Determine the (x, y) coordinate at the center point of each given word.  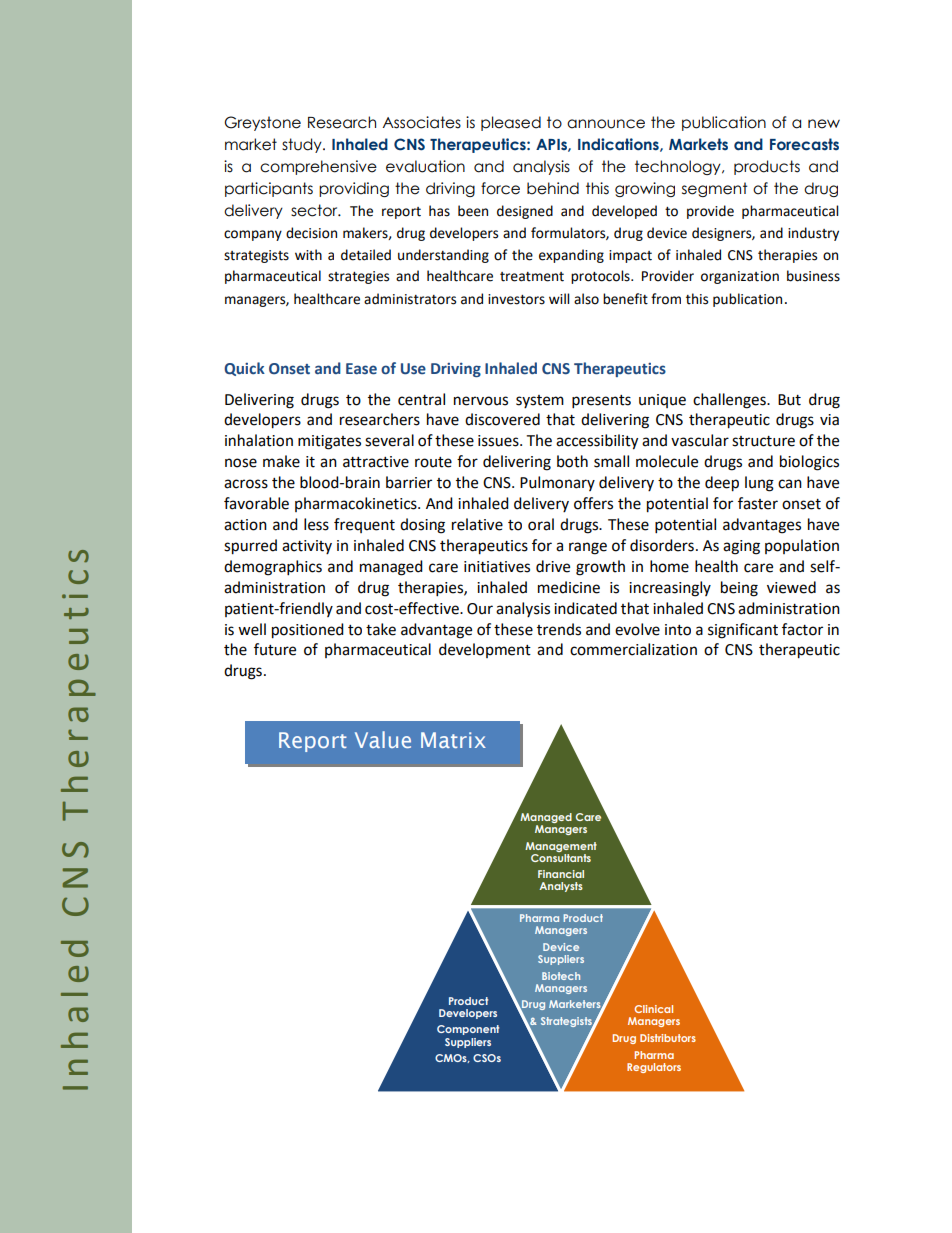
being (739, 589)
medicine (569, 587)
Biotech (561, 976)
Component (468, 1030)
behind (553, 188)
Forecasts (804, 144)
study (303, 145)
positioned (308, 631)
